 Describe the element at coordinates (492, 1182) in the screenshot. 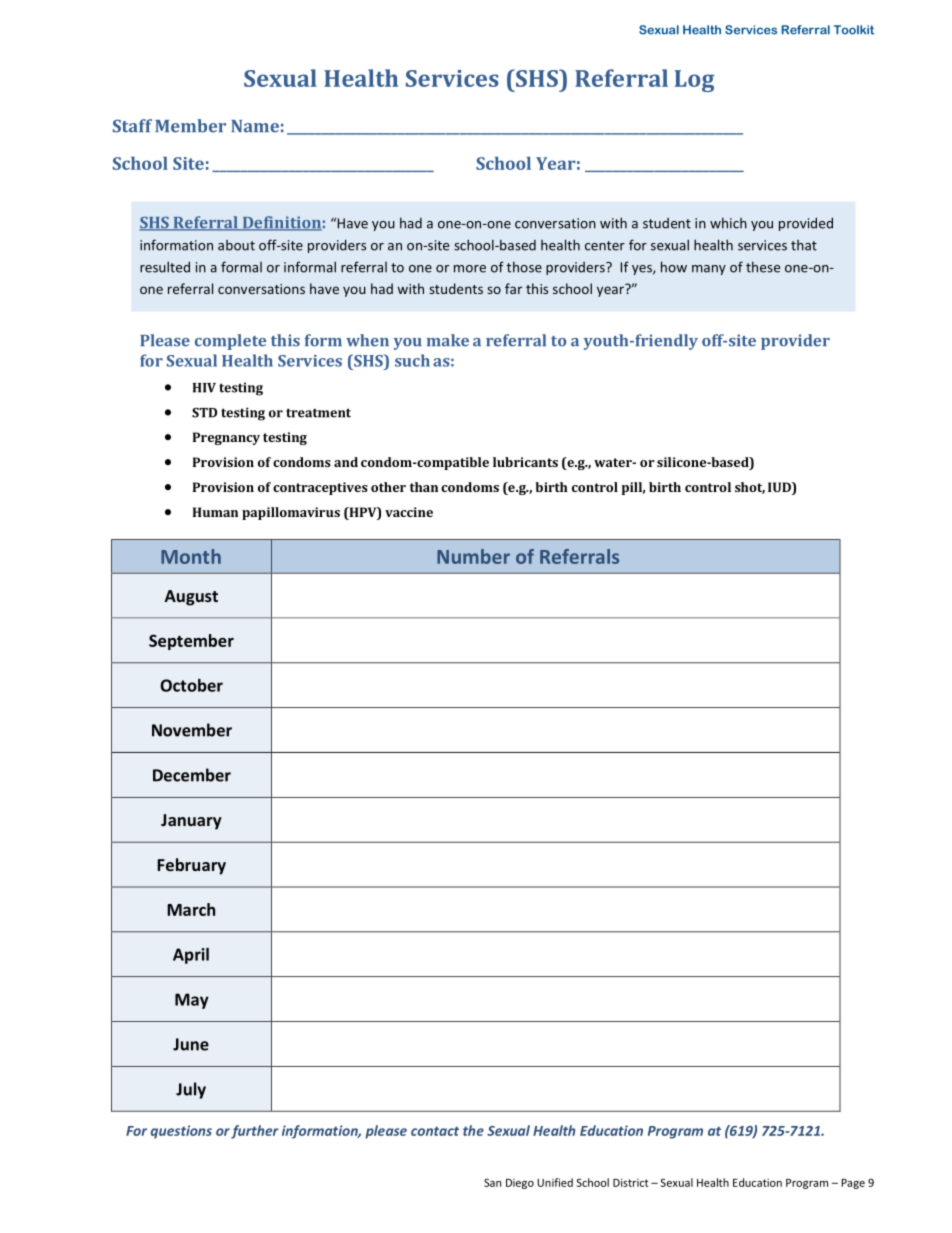

I see `San` at that location.
